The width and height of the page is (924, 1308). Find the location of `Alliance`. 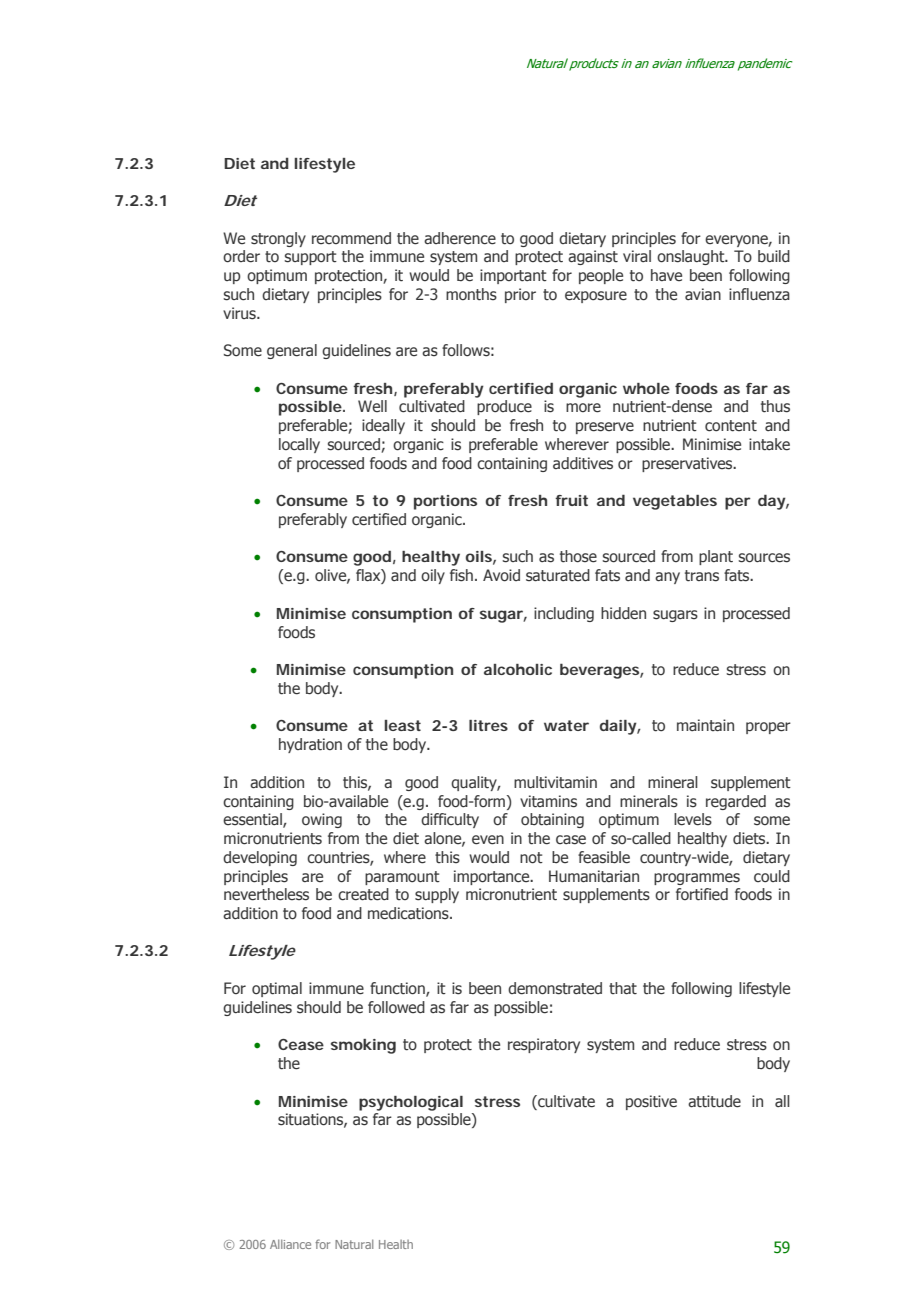

Alliance is located at coordinates (290, 1244).
